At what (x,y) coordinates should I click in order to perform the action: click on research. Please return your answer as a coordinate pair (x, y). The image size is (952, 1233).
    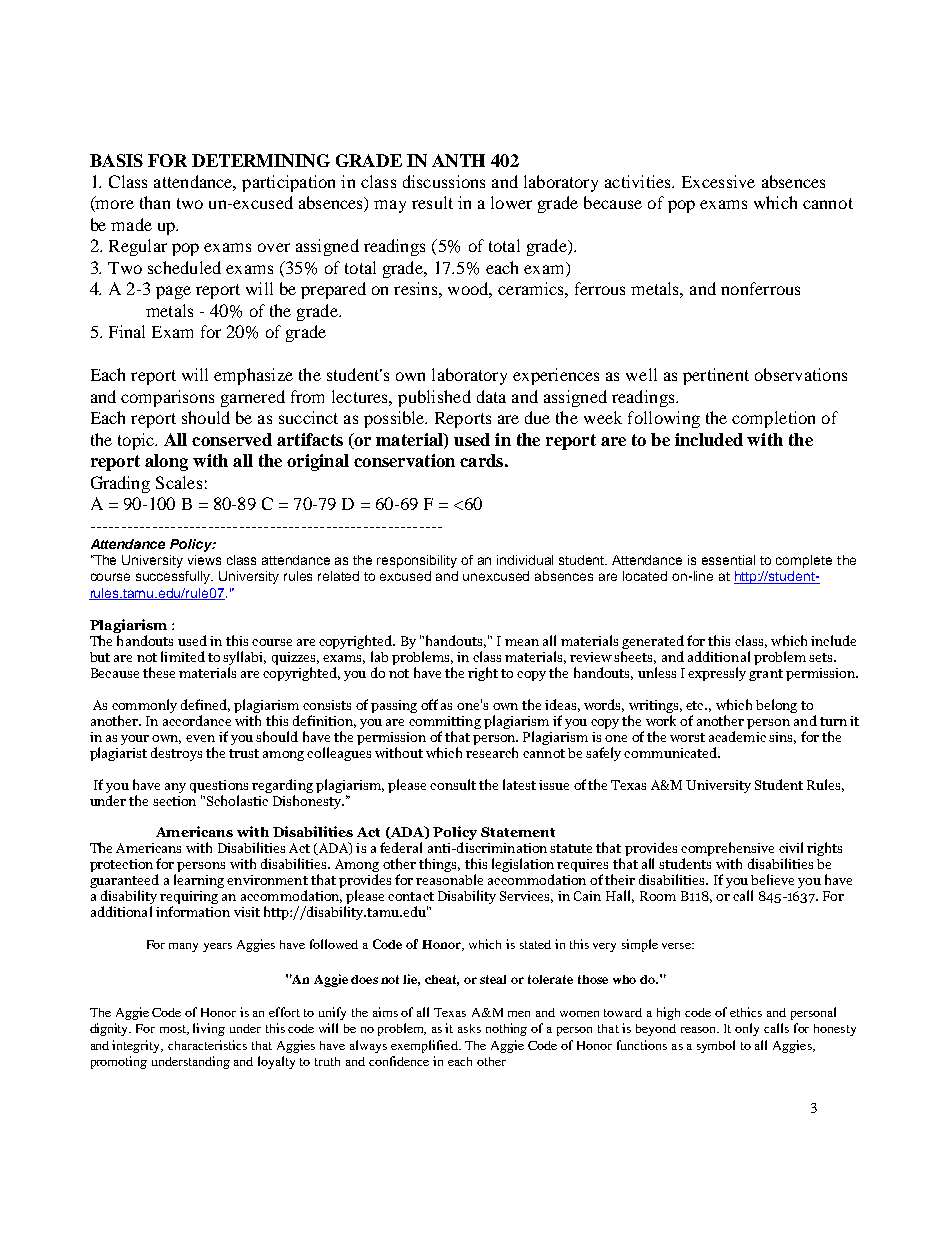
    Looking at the image, I should click on (492, 752).
